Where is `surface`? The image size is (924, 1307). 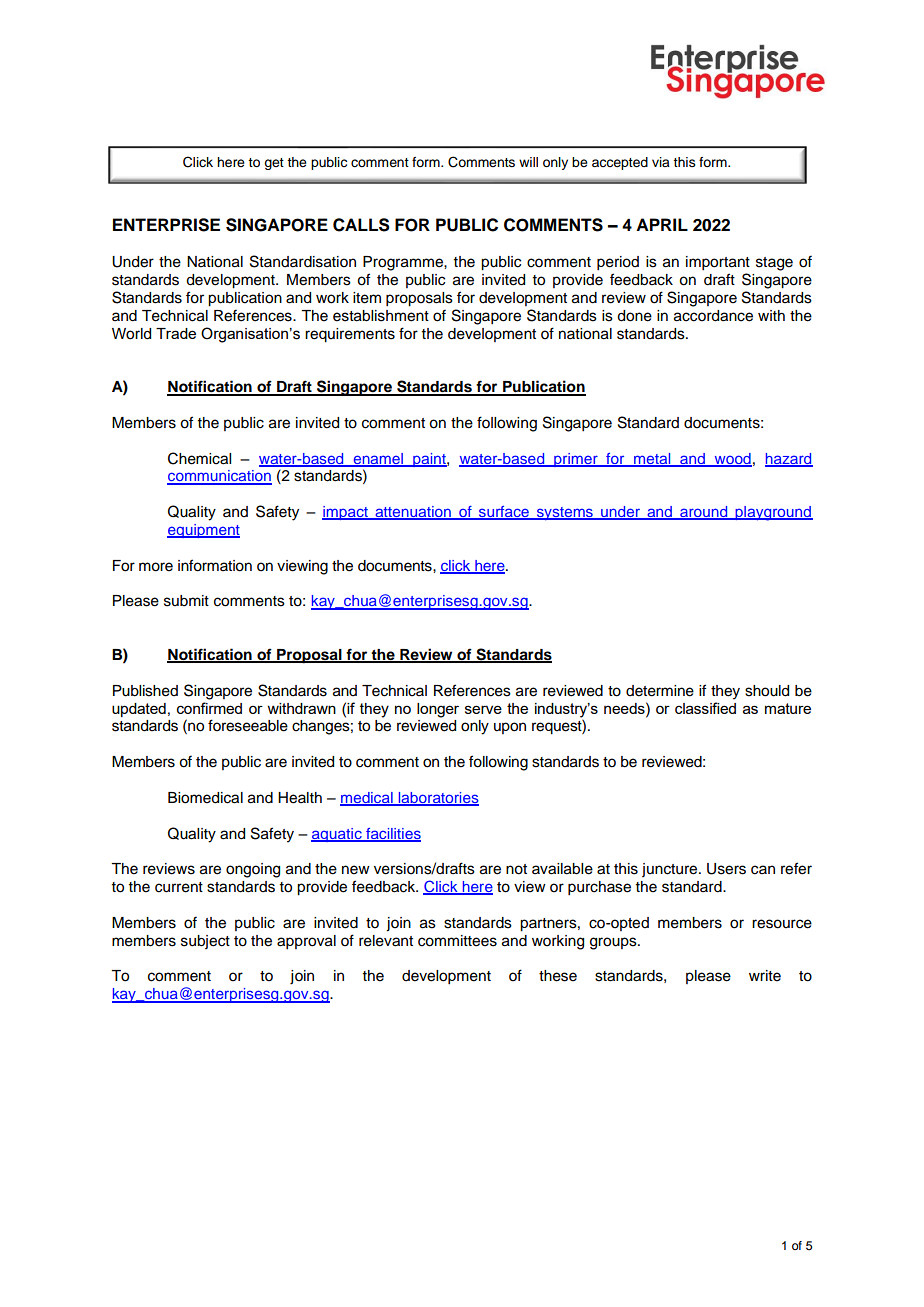
surface is located at coordinates (503, 513).
